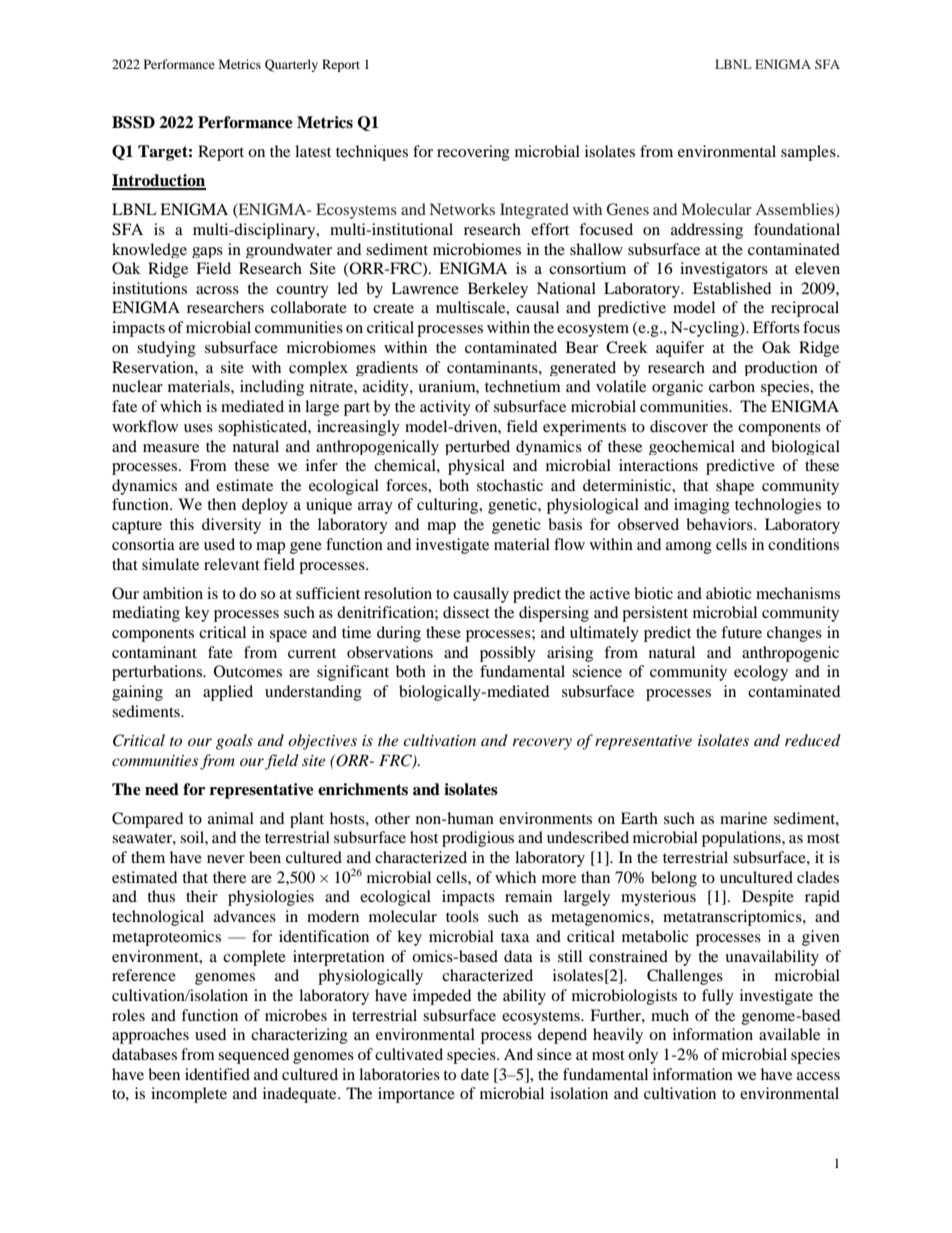 This screenshot has height=1233, width=952. I want to click on Berkeley, so click(498, 290).
